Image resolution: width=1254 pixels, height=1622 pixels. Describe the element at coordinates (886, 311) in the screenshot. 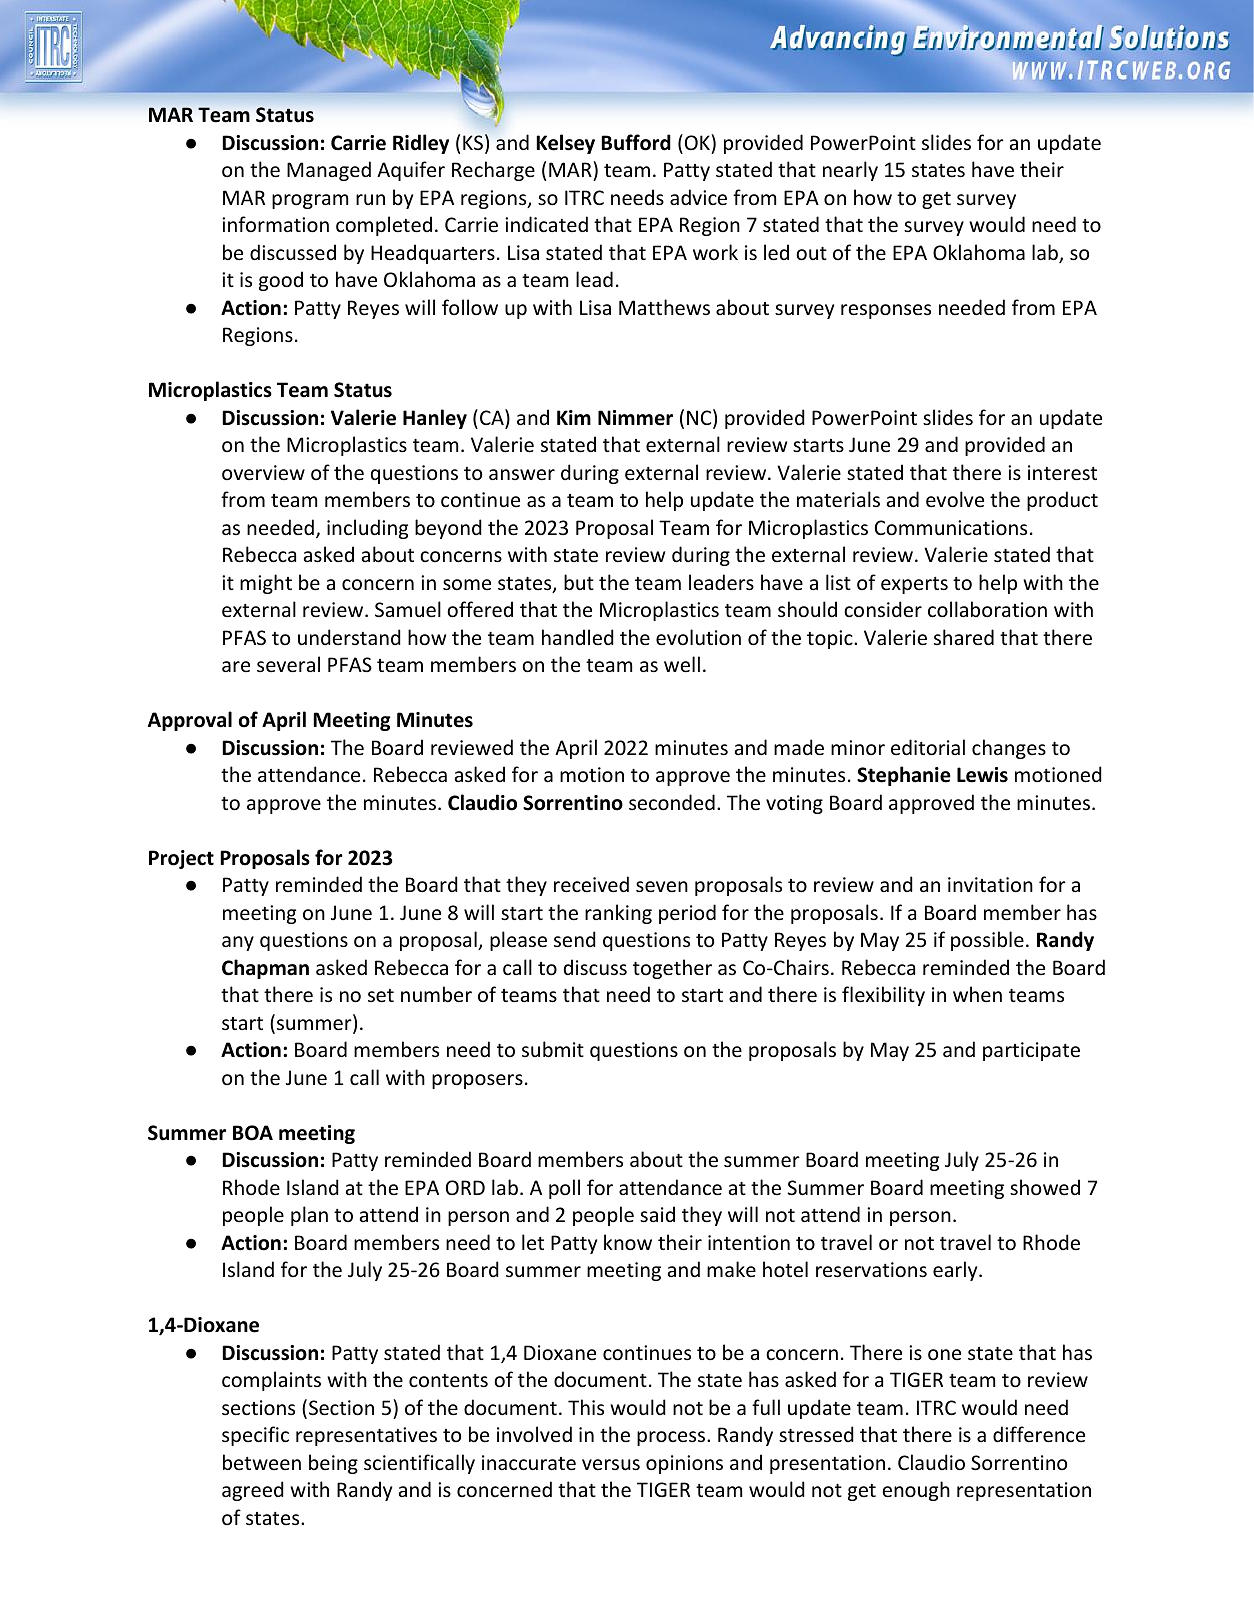

I see `responses` at that location.
